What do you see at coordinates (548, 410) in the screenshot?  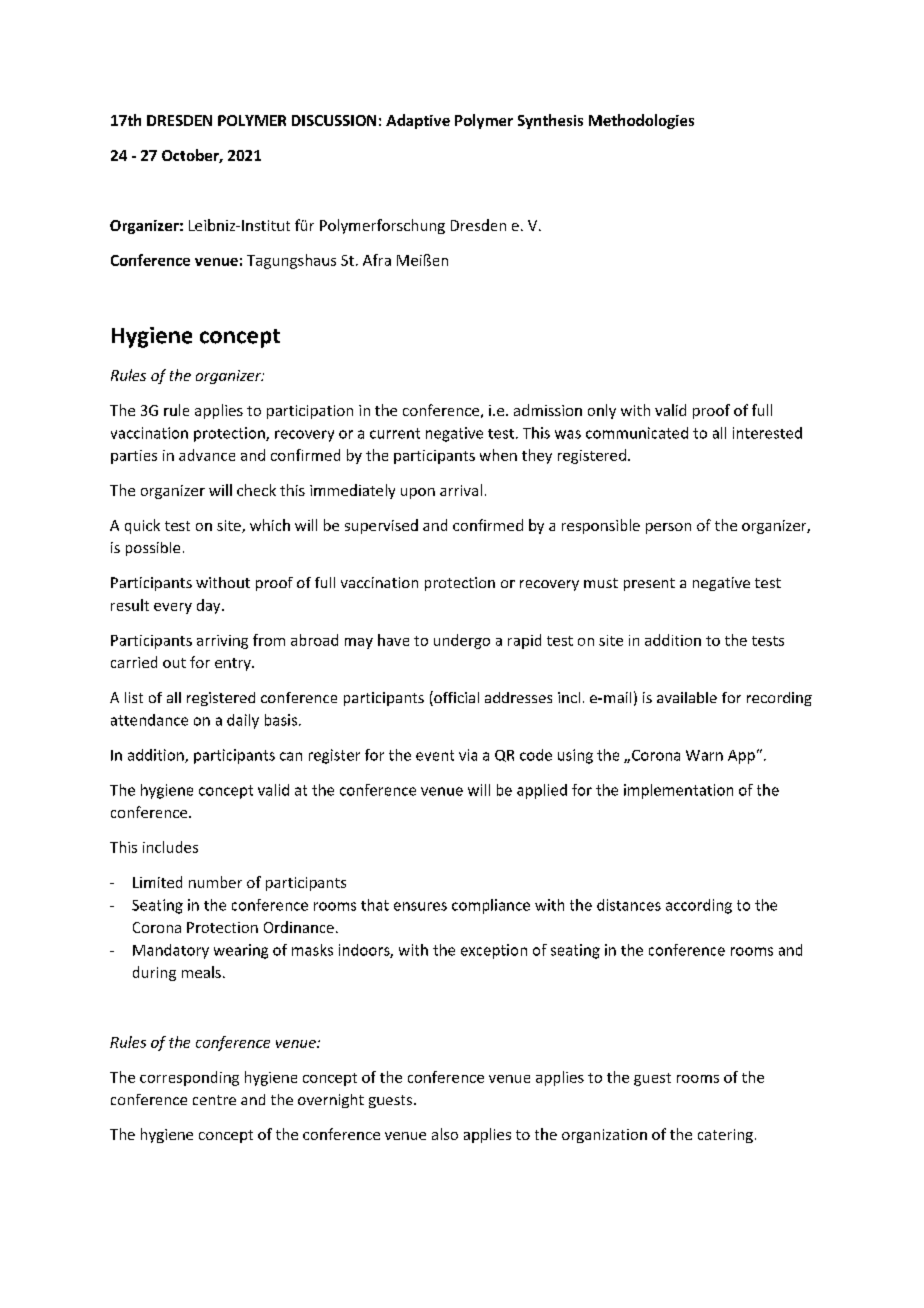 I see `admission` at bounding box center [548, 410].
